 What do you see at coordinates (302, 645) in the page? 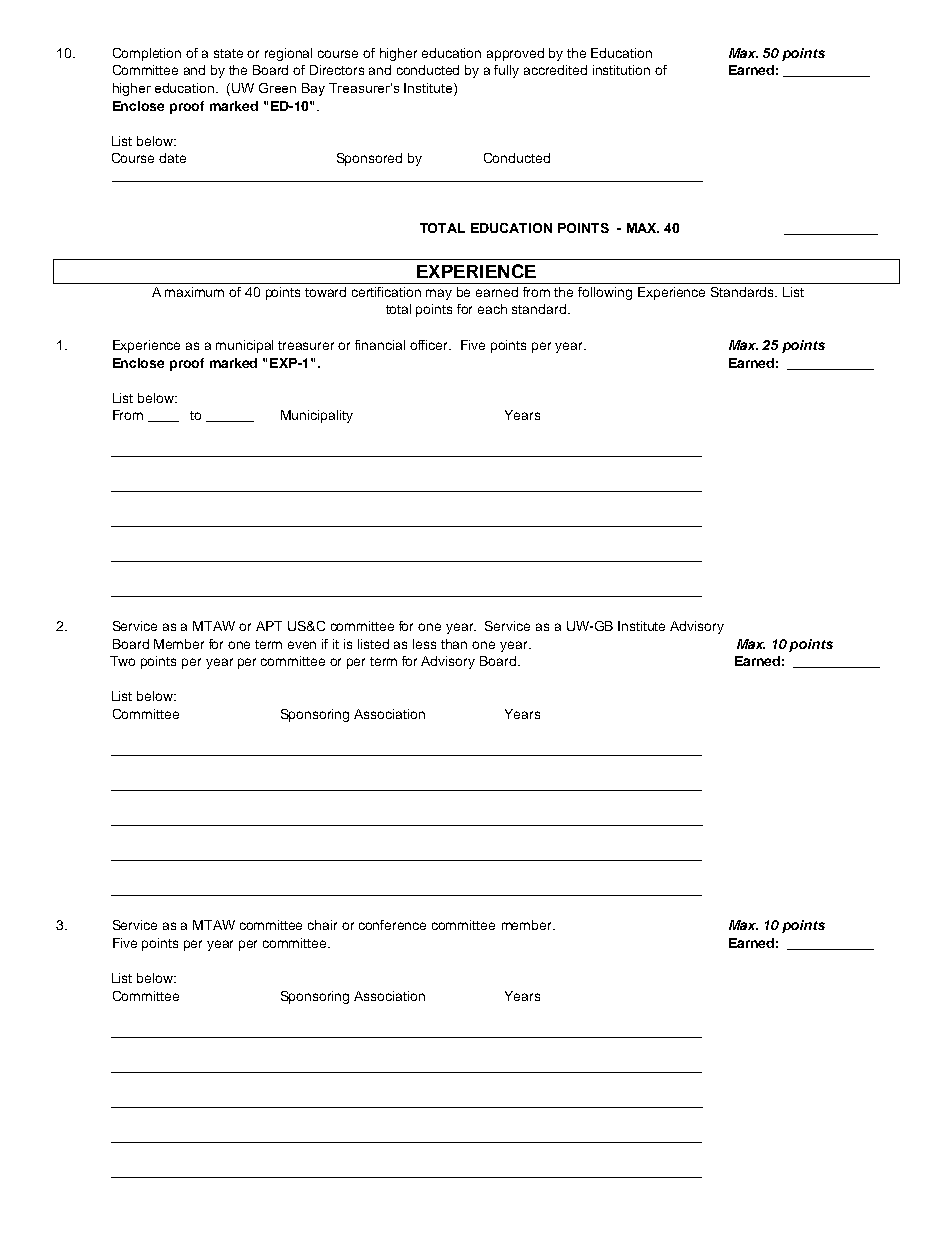
I see `even` at bounding box center [302, 645].
